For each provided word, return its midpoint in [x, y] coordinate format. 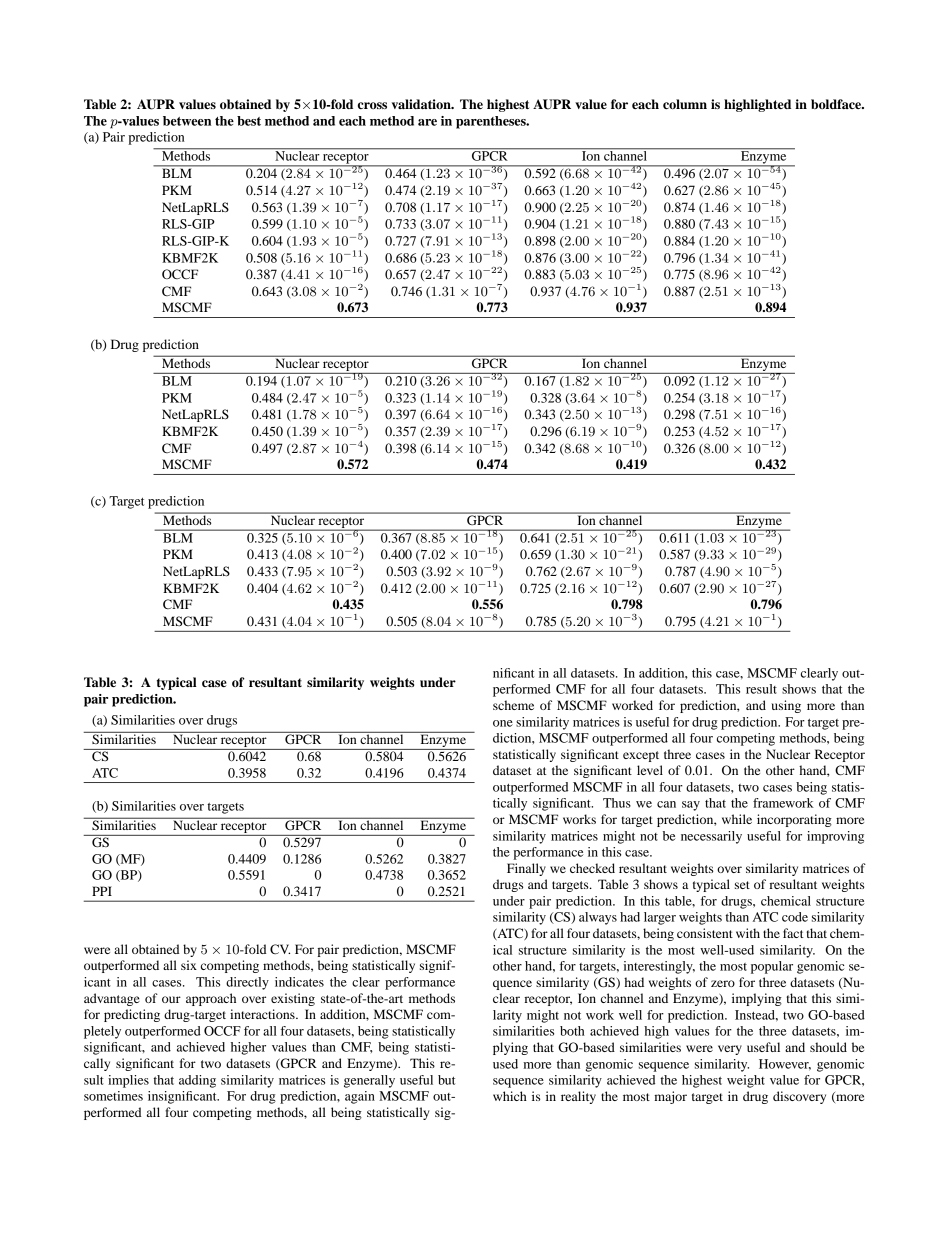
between [187, 121]
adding [197, 1081]
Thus [617, 803]
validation [422, 104]
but [446, 1080]
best [249, 121]
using [786, 706]
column [685, 104]
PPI [102, 891]
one [503, 723]
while [737, 819]
